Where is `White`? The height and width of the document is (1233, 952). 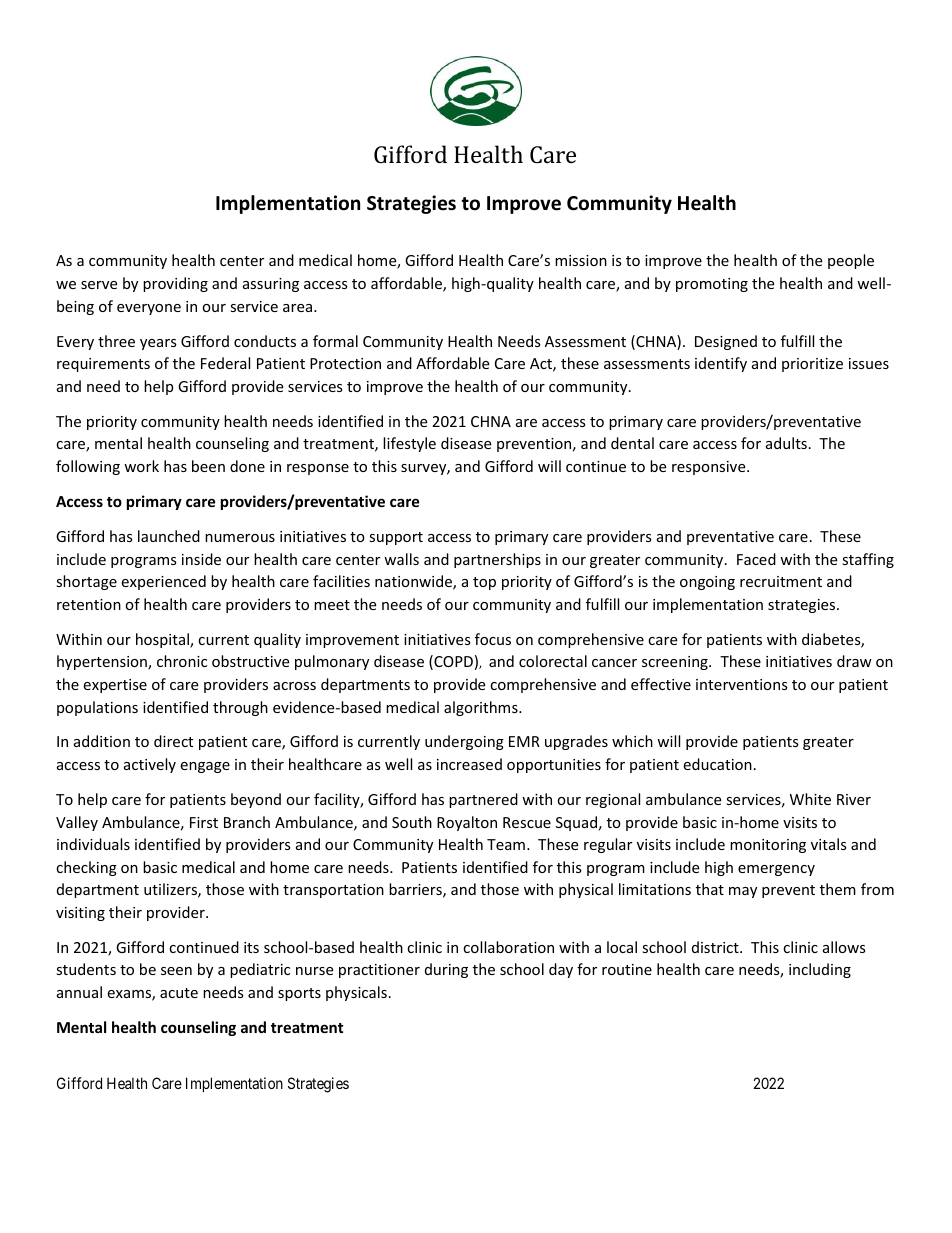
White is located at coordinates (810, 799).
